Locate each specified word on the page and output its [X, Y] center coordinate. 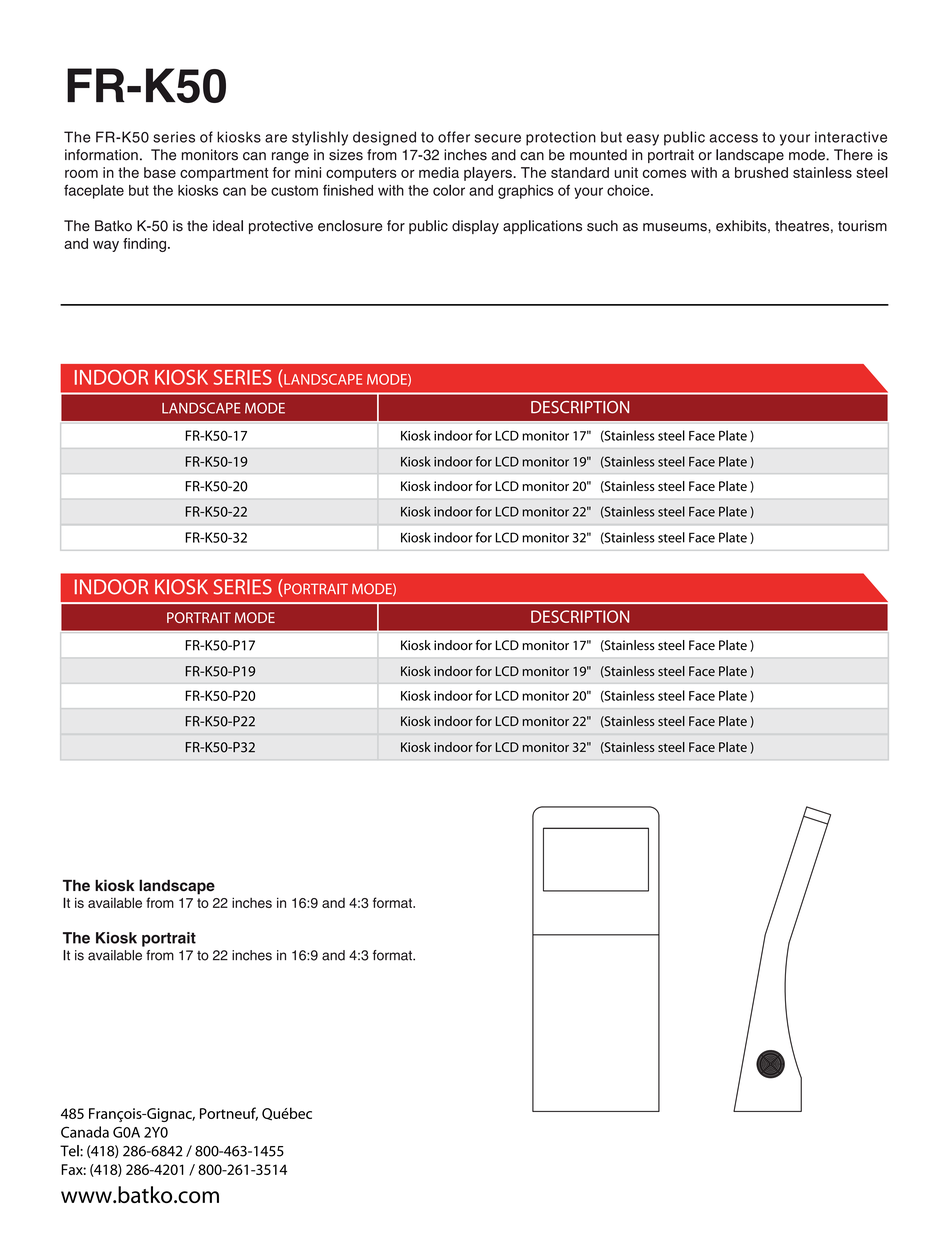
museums [676, 227]
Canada [85, 1132]
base [160, 172]
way [106, 246]
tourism [862, 226]
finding [144, 245]
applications [542, 227]
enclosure [350, 226]
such [602, 226]
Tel [70, 1151]
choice [629, 190]
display [475, 227]
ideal [228, 226]
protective [281, 227]
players [489, 174]
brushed [761, 172]
